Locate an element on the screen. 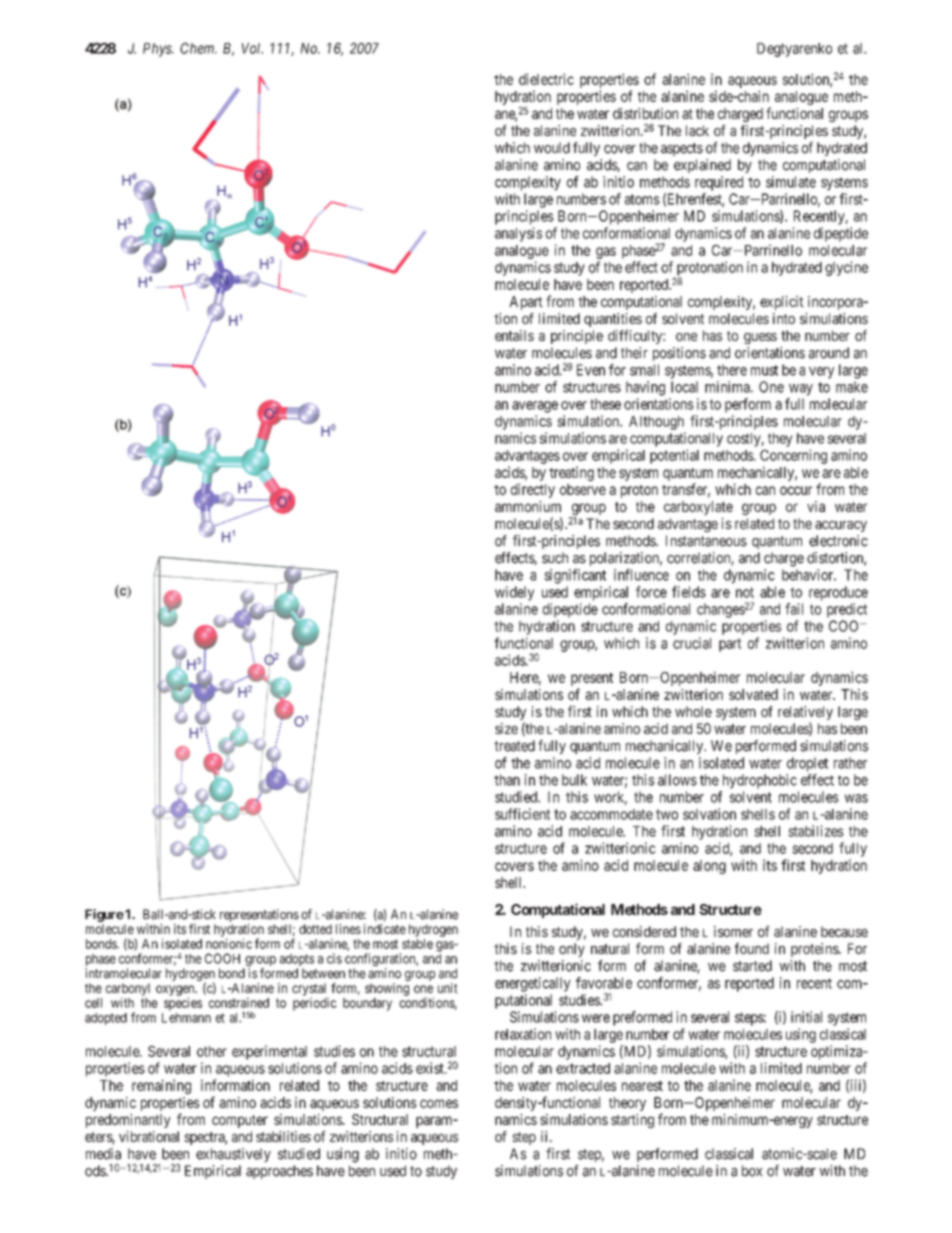  they is located at coordinates (780, 440).
